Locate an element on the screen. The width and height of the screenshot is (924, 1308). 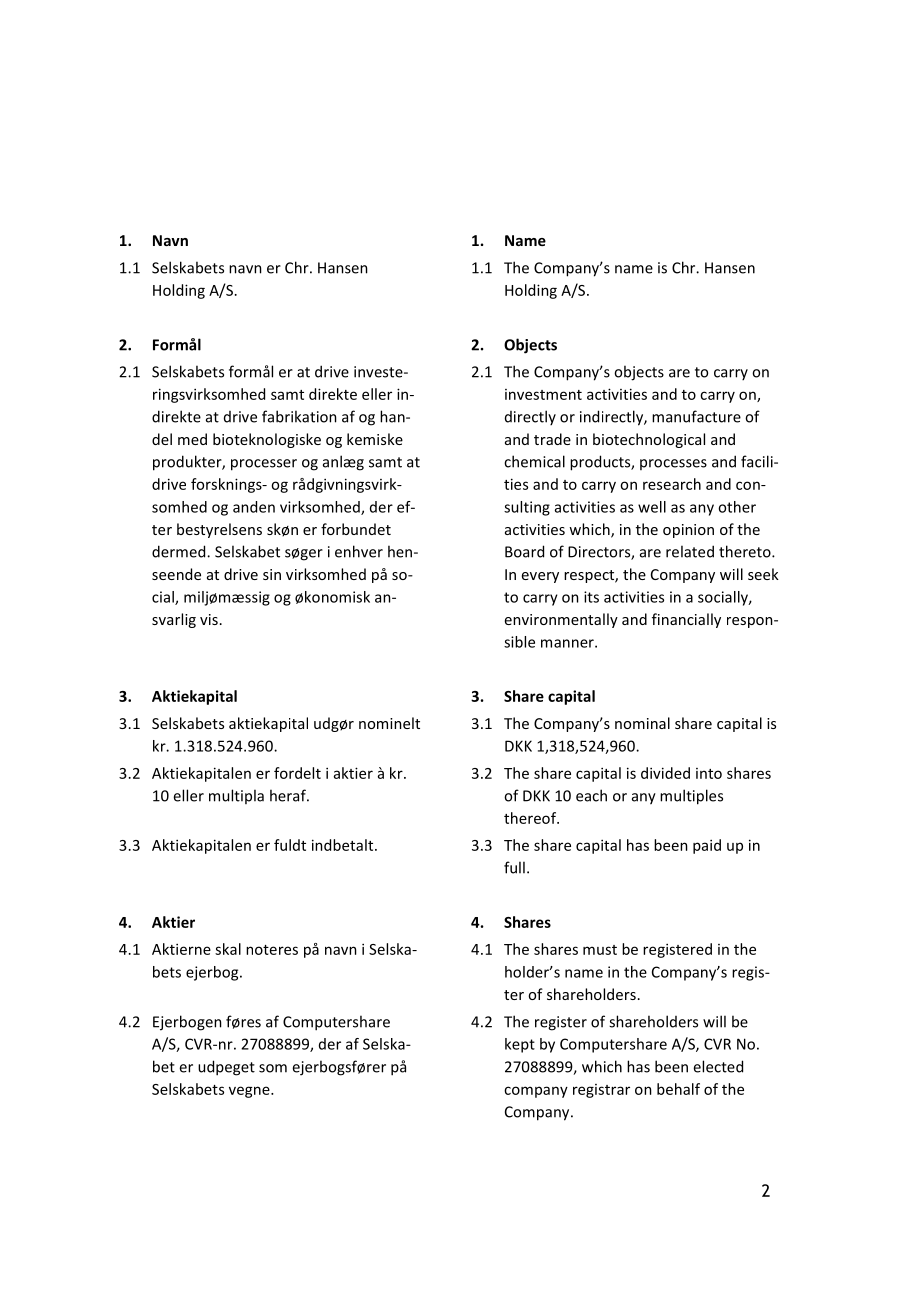
manufacture is located at coordinates (696, 416).
